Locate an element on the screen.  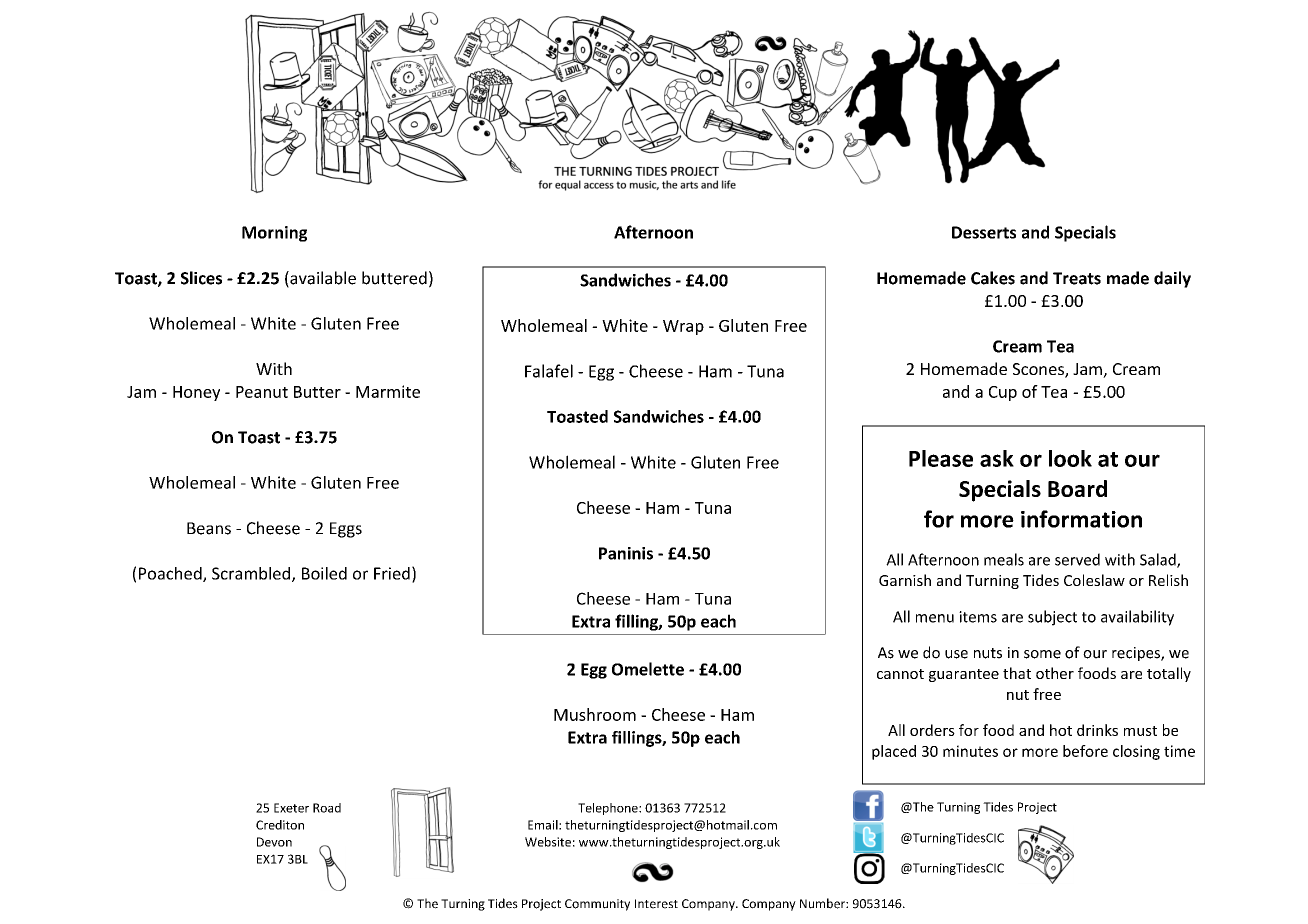
cannot is located at coordinates (900, 674).
